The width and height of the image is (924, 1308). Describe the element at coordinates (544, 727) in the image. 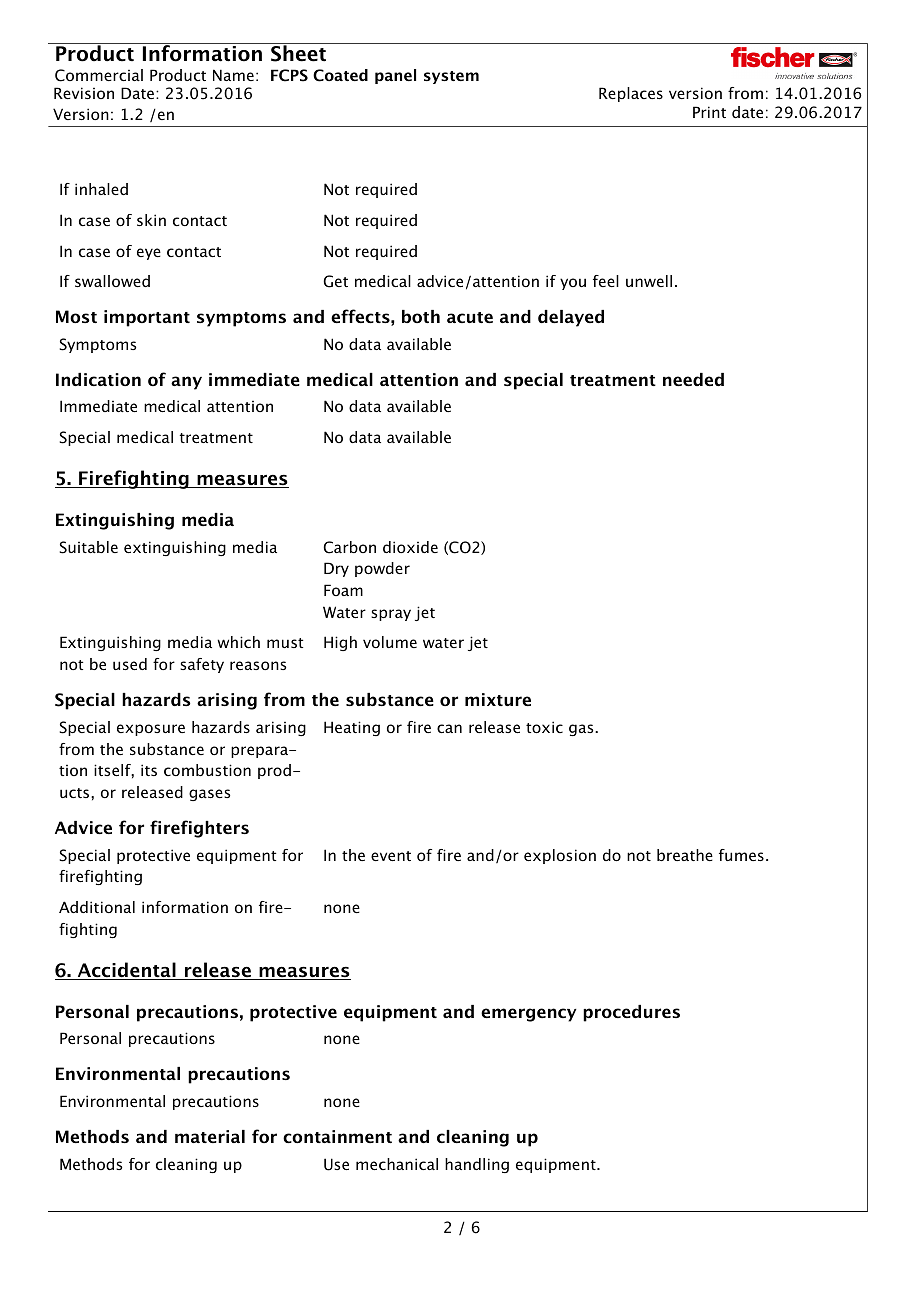

I see `toxic` at that location.
